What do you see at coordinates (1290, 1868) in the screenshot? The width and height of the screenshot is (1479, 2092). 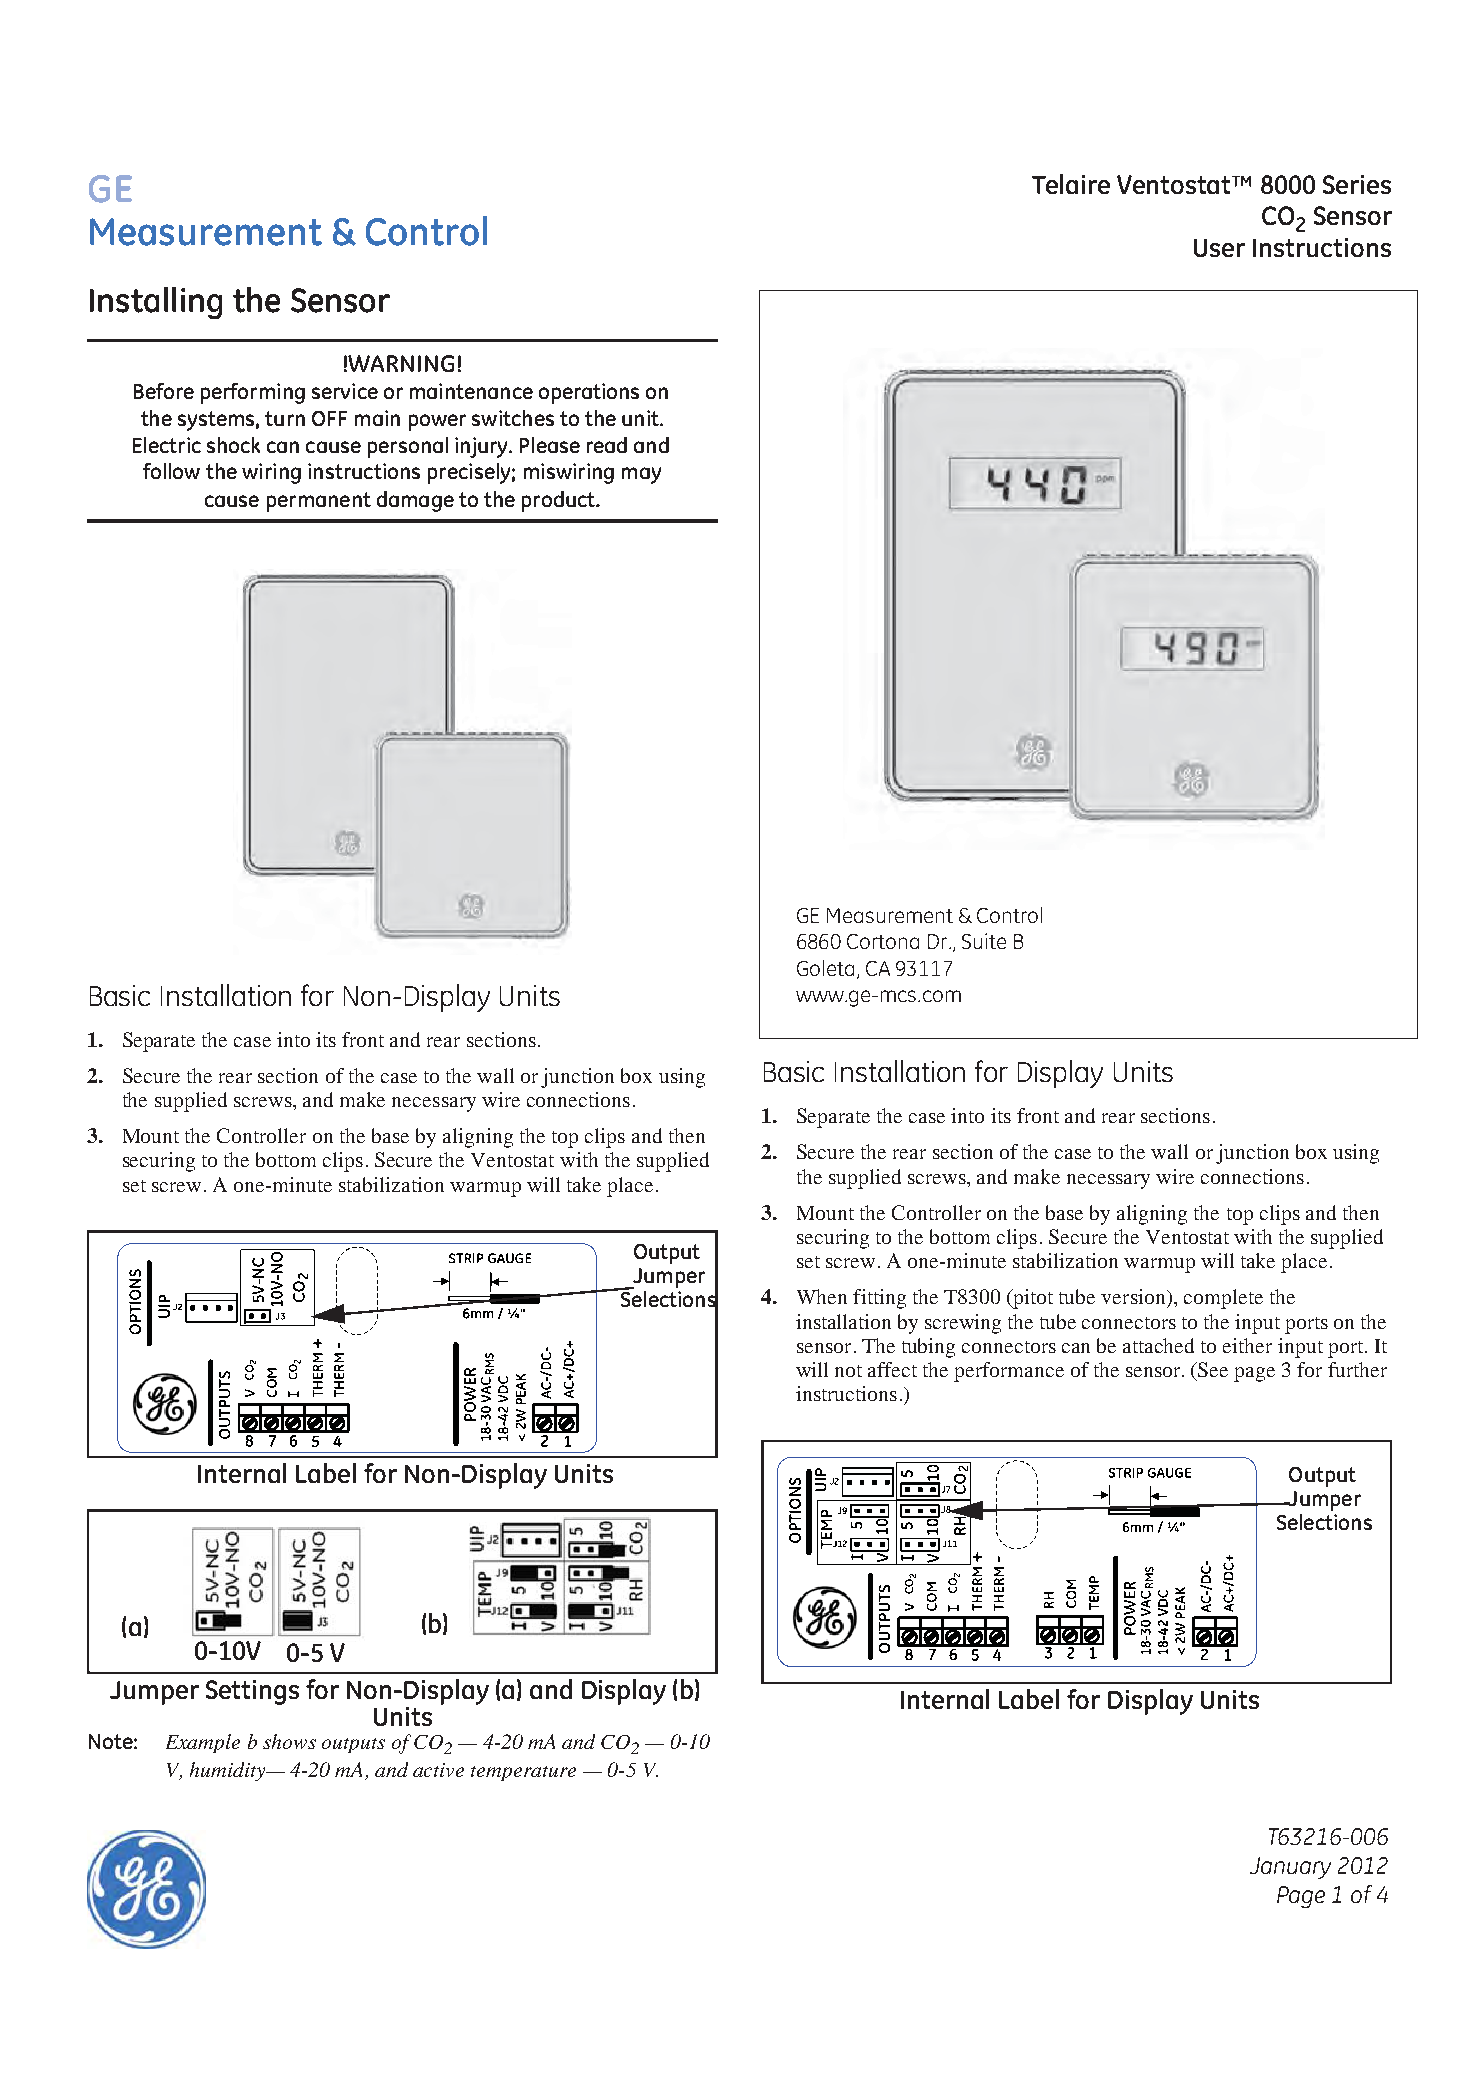 I see `January` at bounding box center [1290, 1868].
